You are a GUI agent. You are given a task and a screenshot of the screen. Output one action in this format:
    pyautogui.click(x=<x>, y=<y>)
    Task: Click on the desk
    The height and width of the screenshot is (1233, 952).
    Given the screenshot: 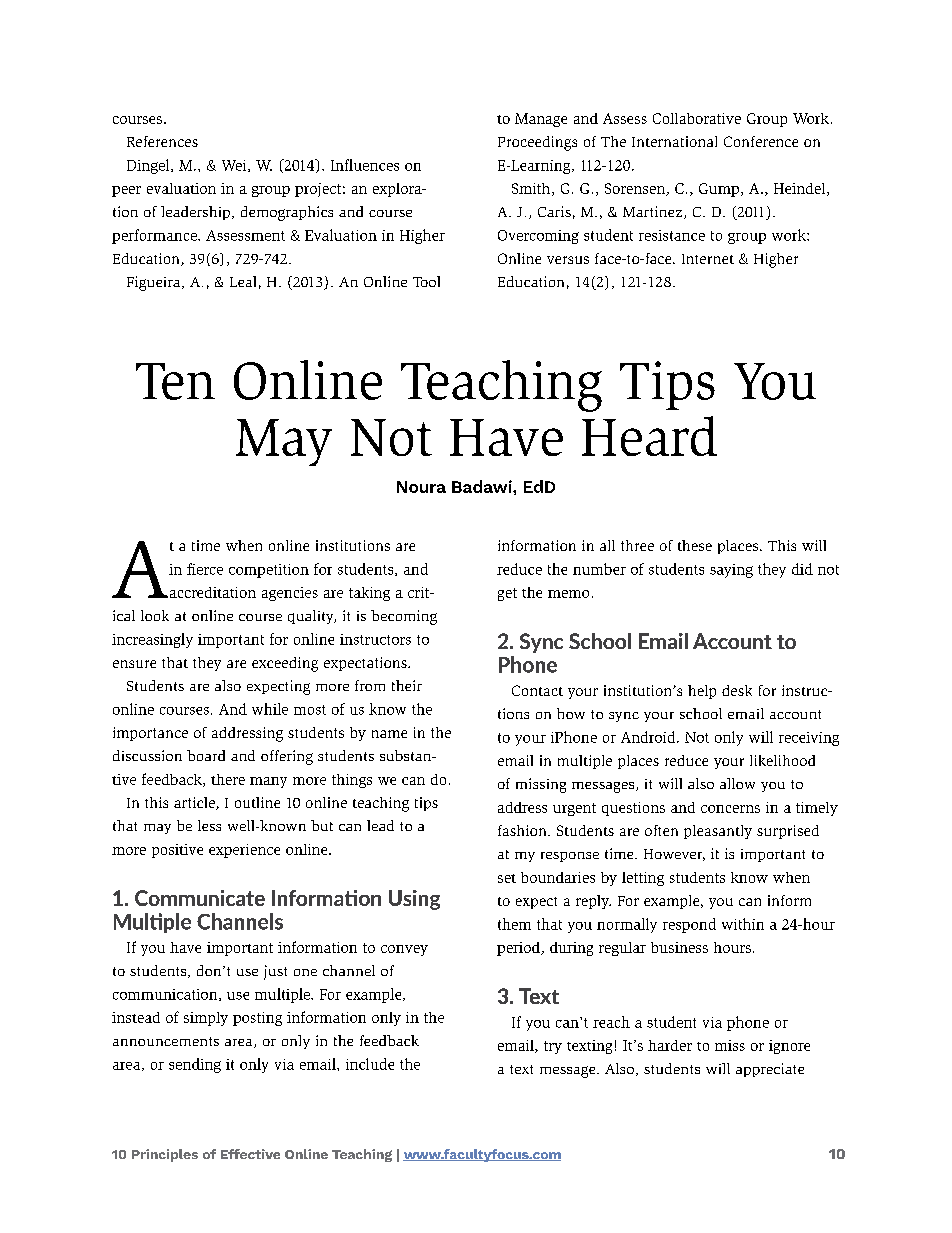 What is the action you would take?
    pyautogui.click(x=737, y=690)
